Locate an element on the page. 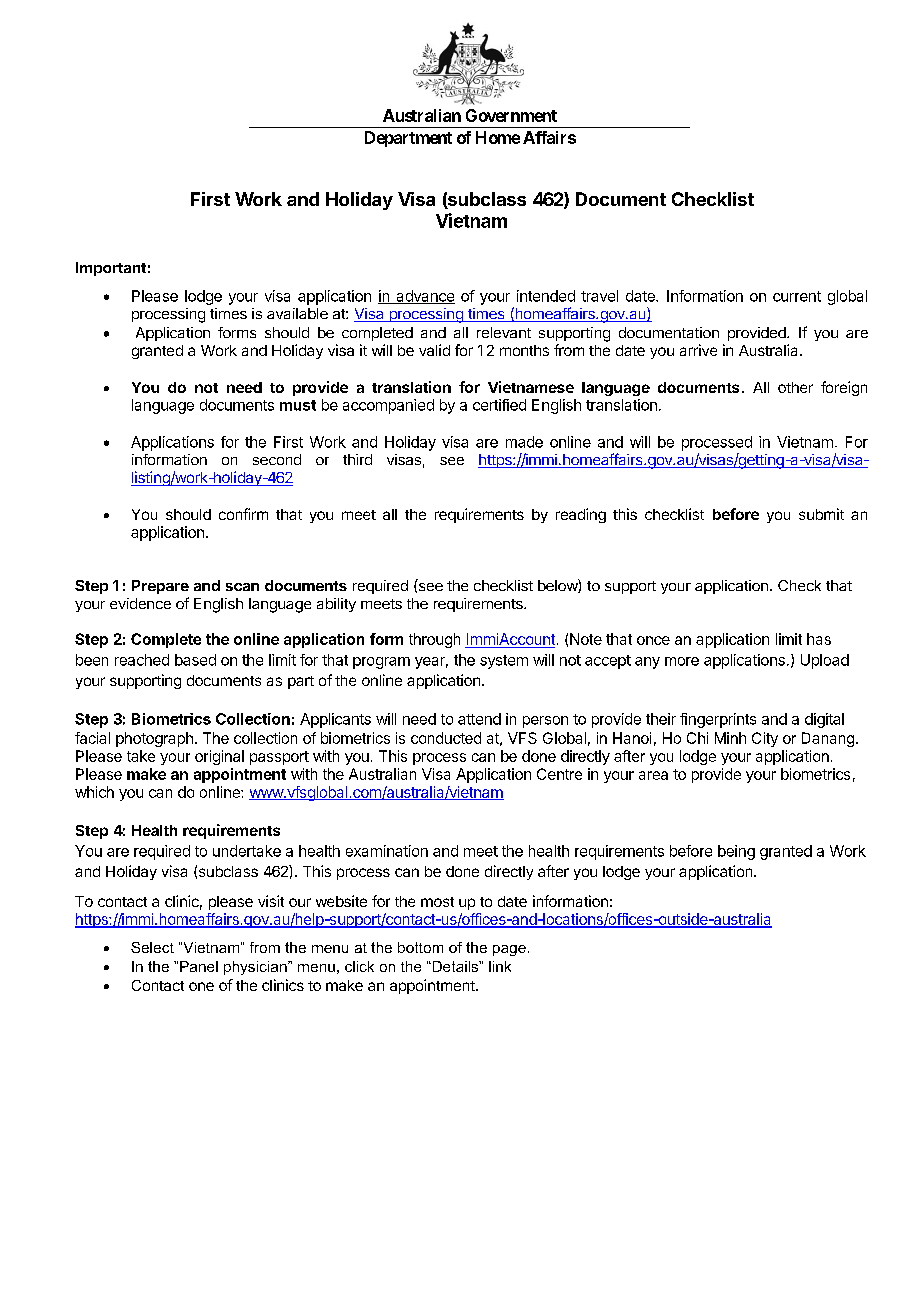 The width and height of the document is (924, 1307). current is located at coordinates (797, 296).
